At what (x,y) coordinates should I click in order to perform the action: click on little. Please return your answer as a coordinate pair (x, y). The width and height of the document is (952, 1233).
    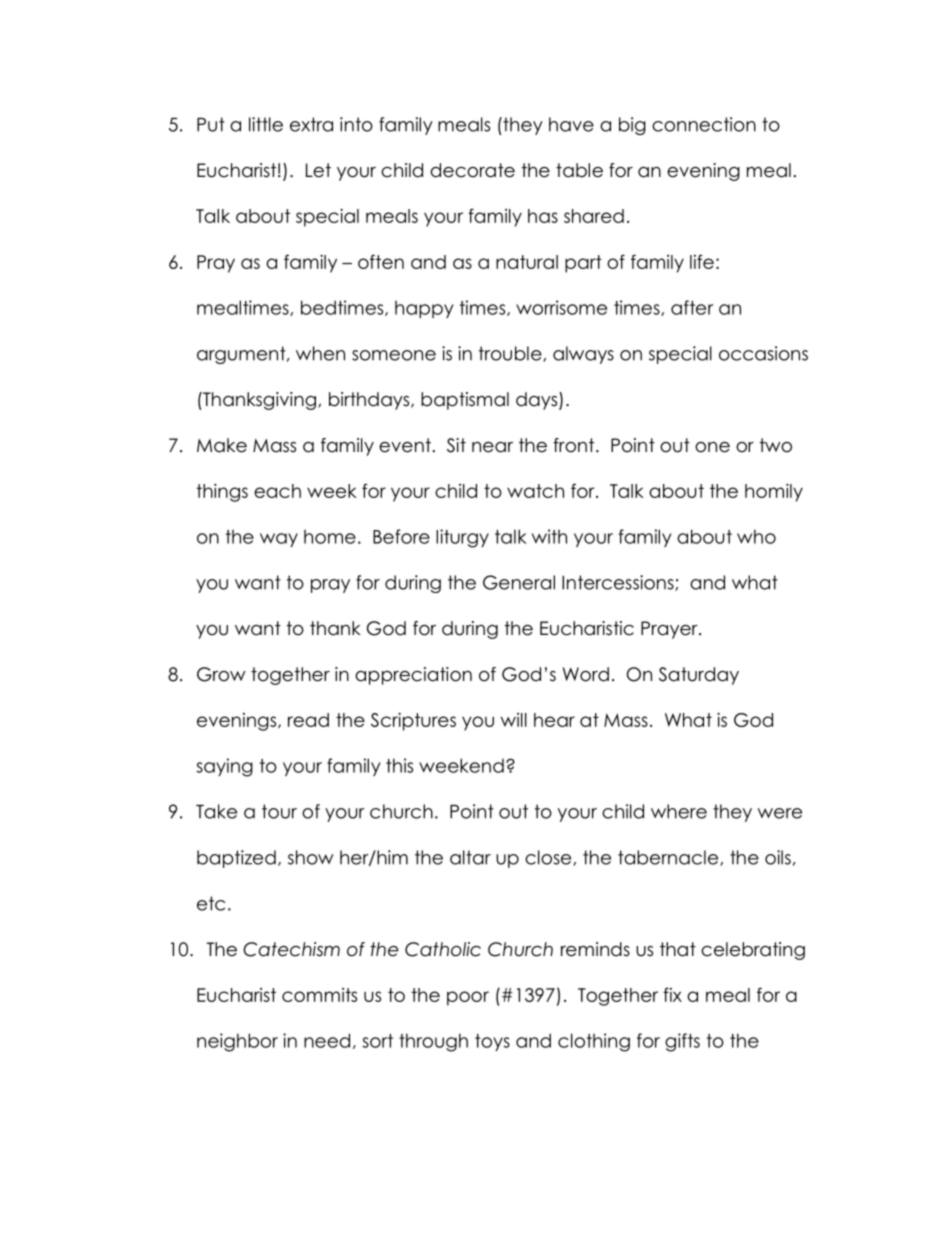
    Looking at the image, I should click on (266, 124).
